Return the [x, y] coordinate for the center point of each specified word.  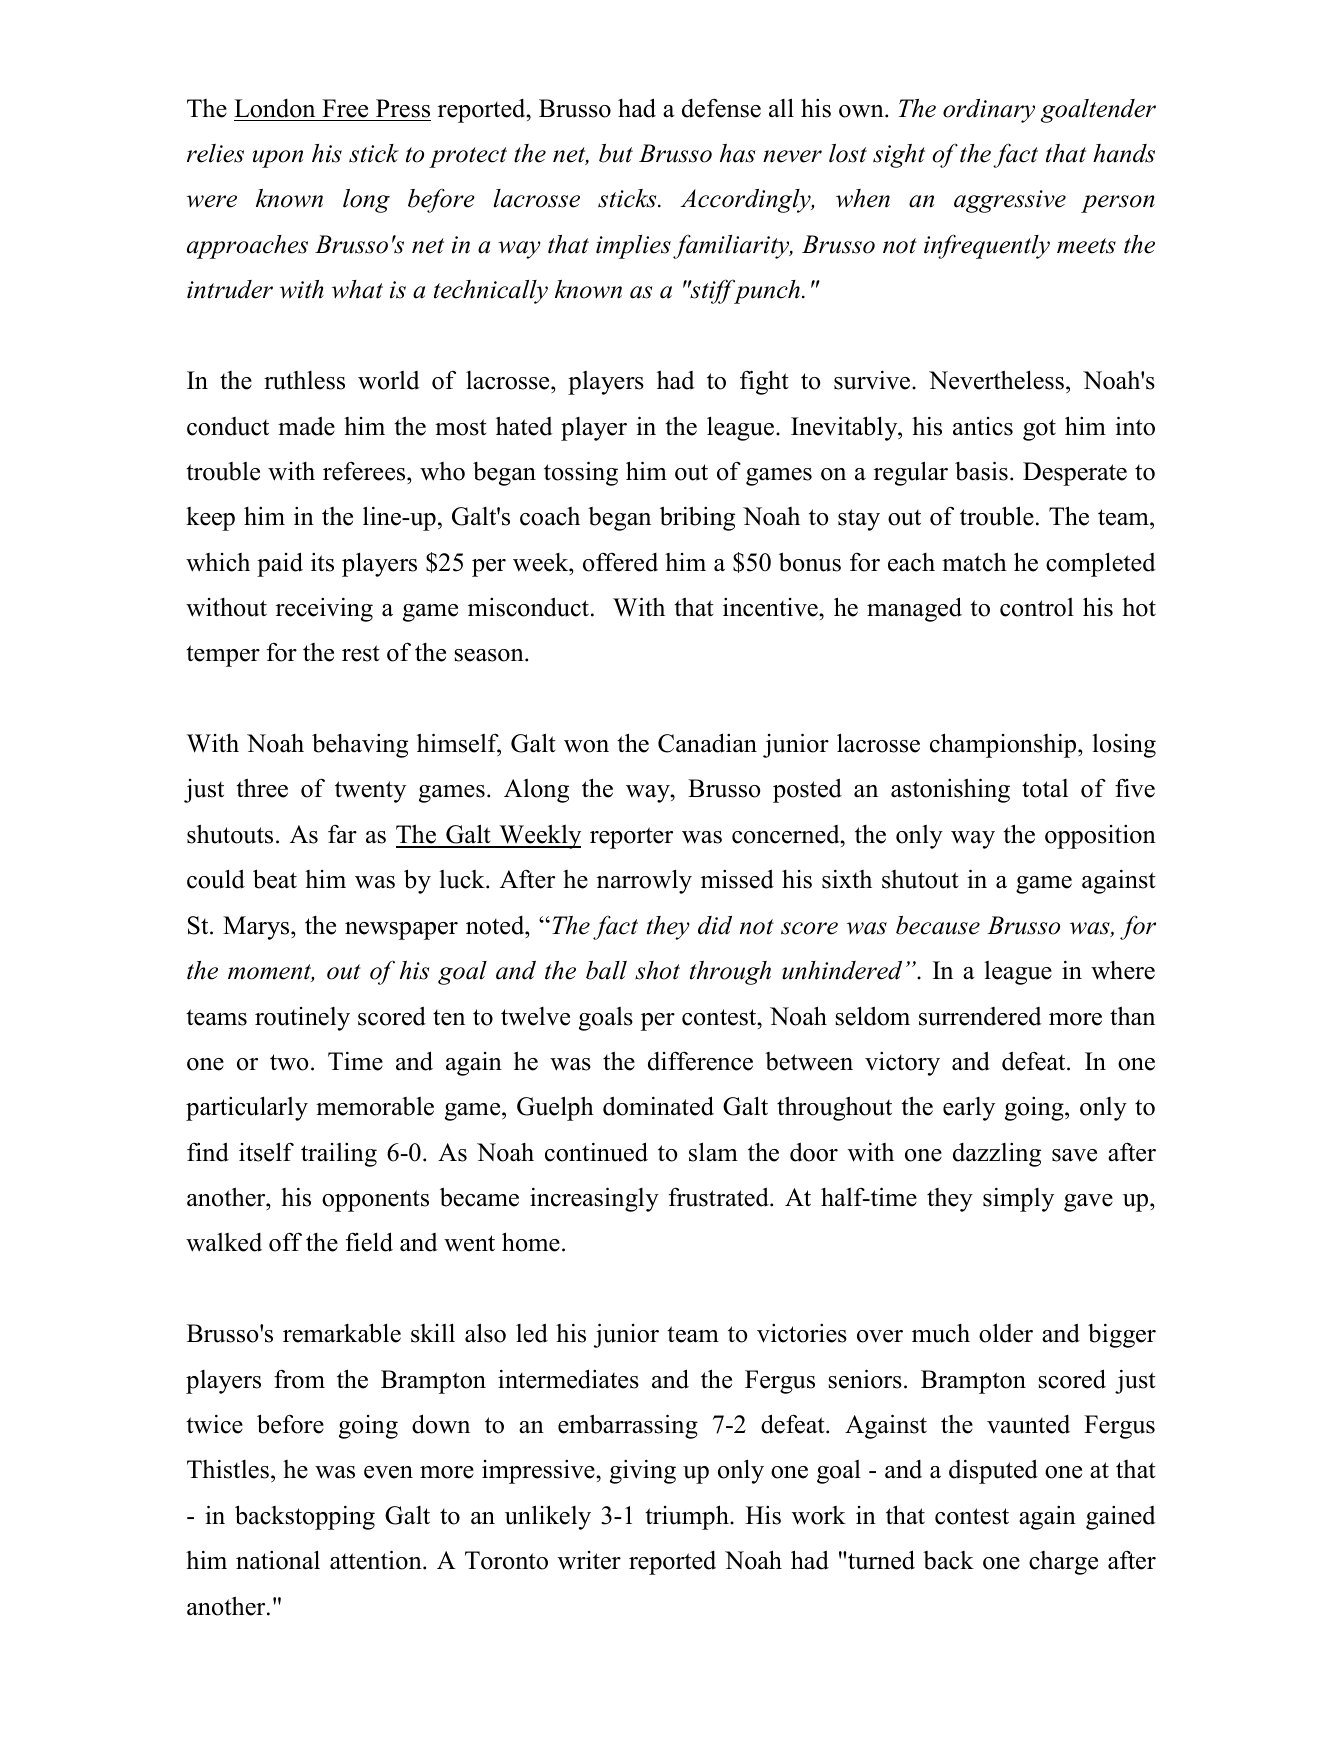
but [616, 153]
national [278, 1560]
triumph [688, 1517]
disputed [993, 1471]
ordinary [989, 111]
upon [278, 159]
